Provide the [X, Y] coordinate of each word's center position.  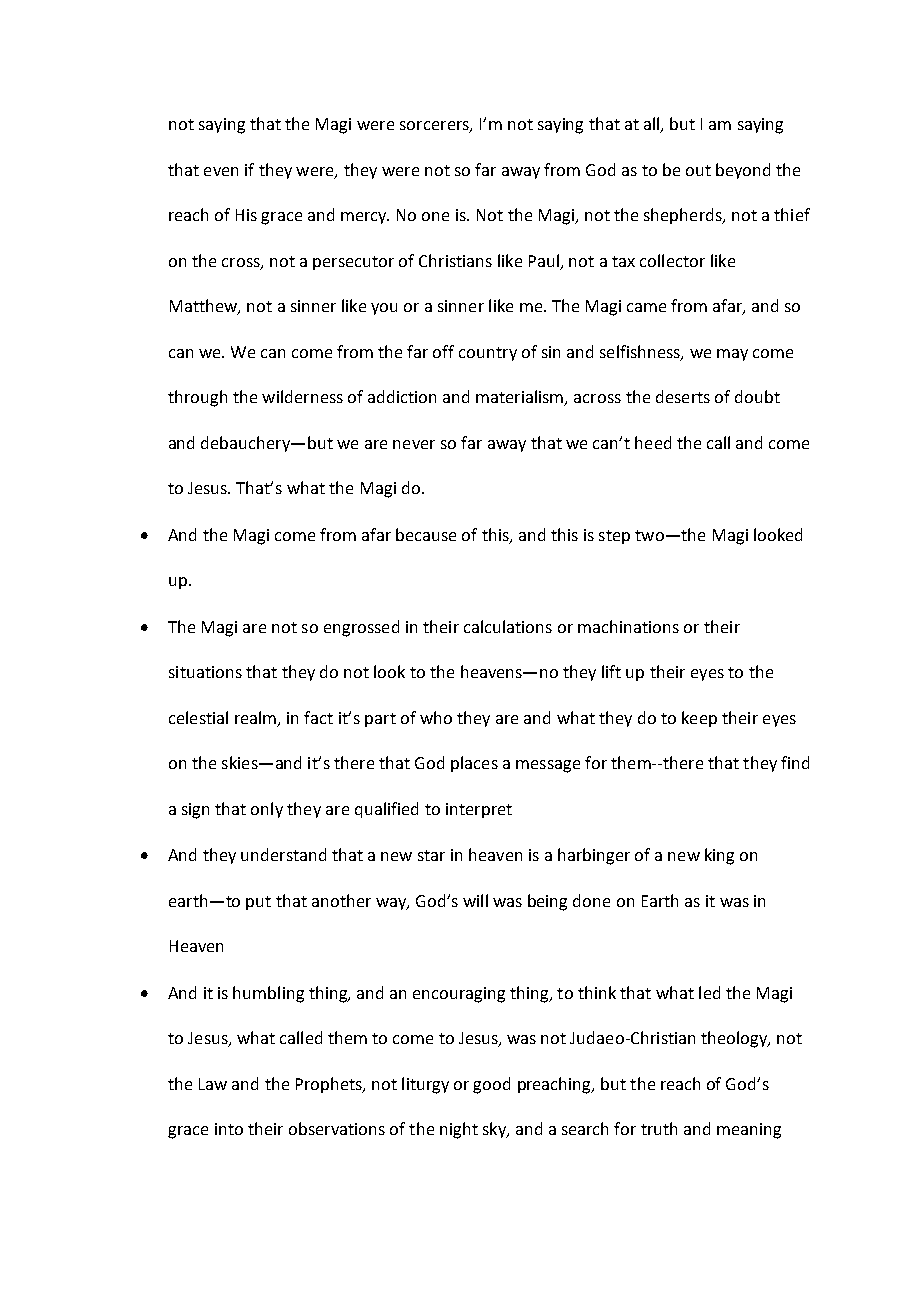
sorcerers [435, 127]
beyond [743, 171]
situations [205, 672]
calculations [508, 626]
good [491, 1085]
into [229, 1129]
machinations [628, 626]
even [221, 171]
